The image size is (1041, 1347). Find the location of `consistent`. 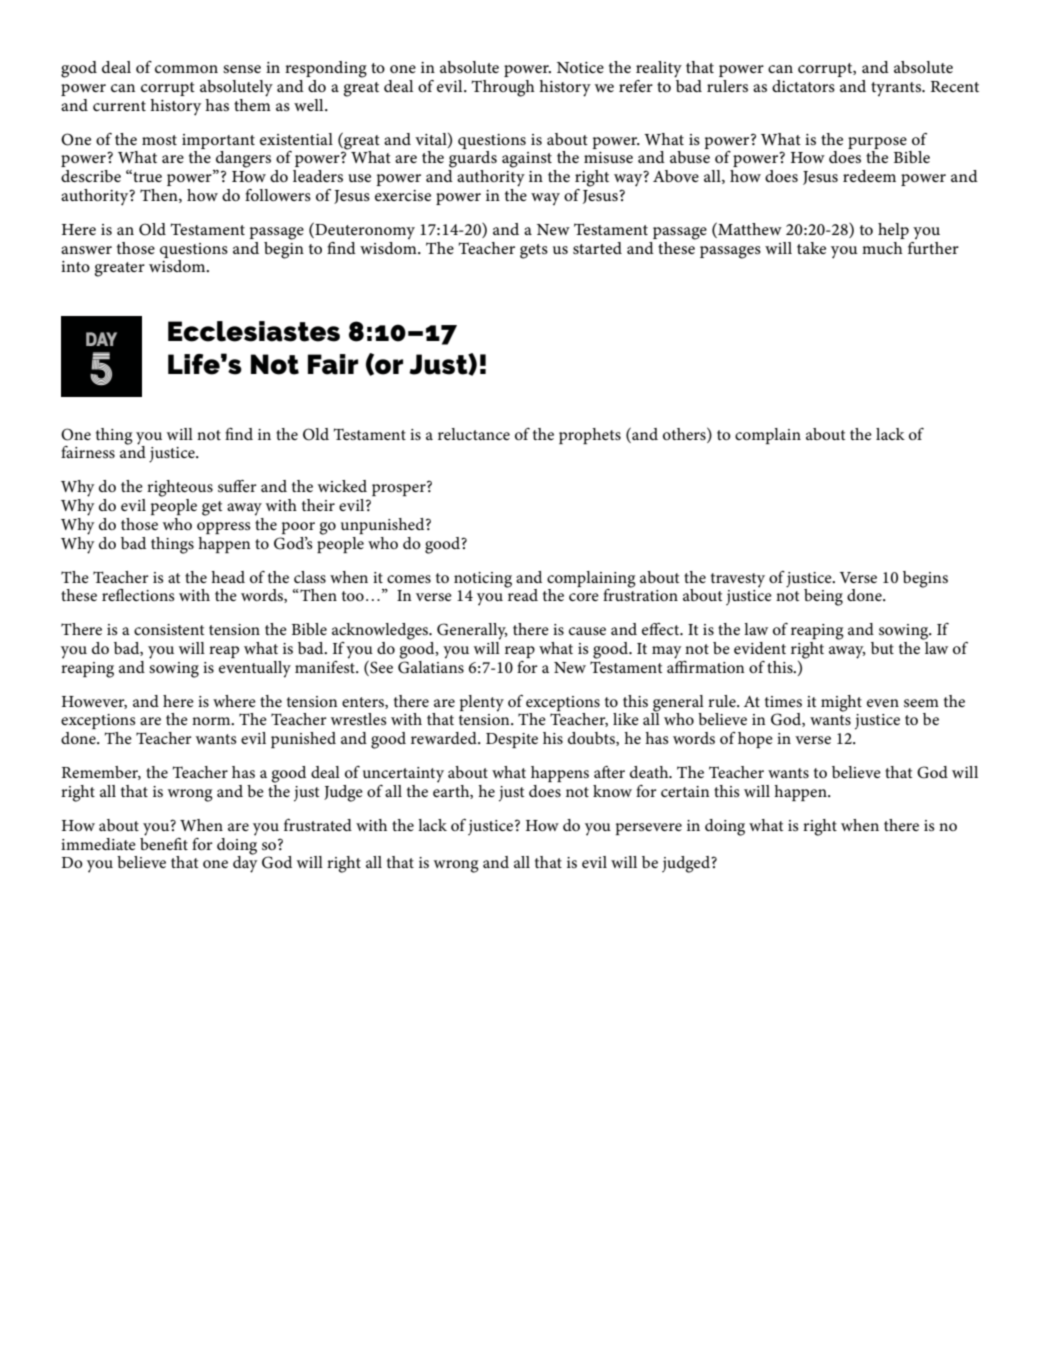

consistent is located at coordinates (169, 629).
